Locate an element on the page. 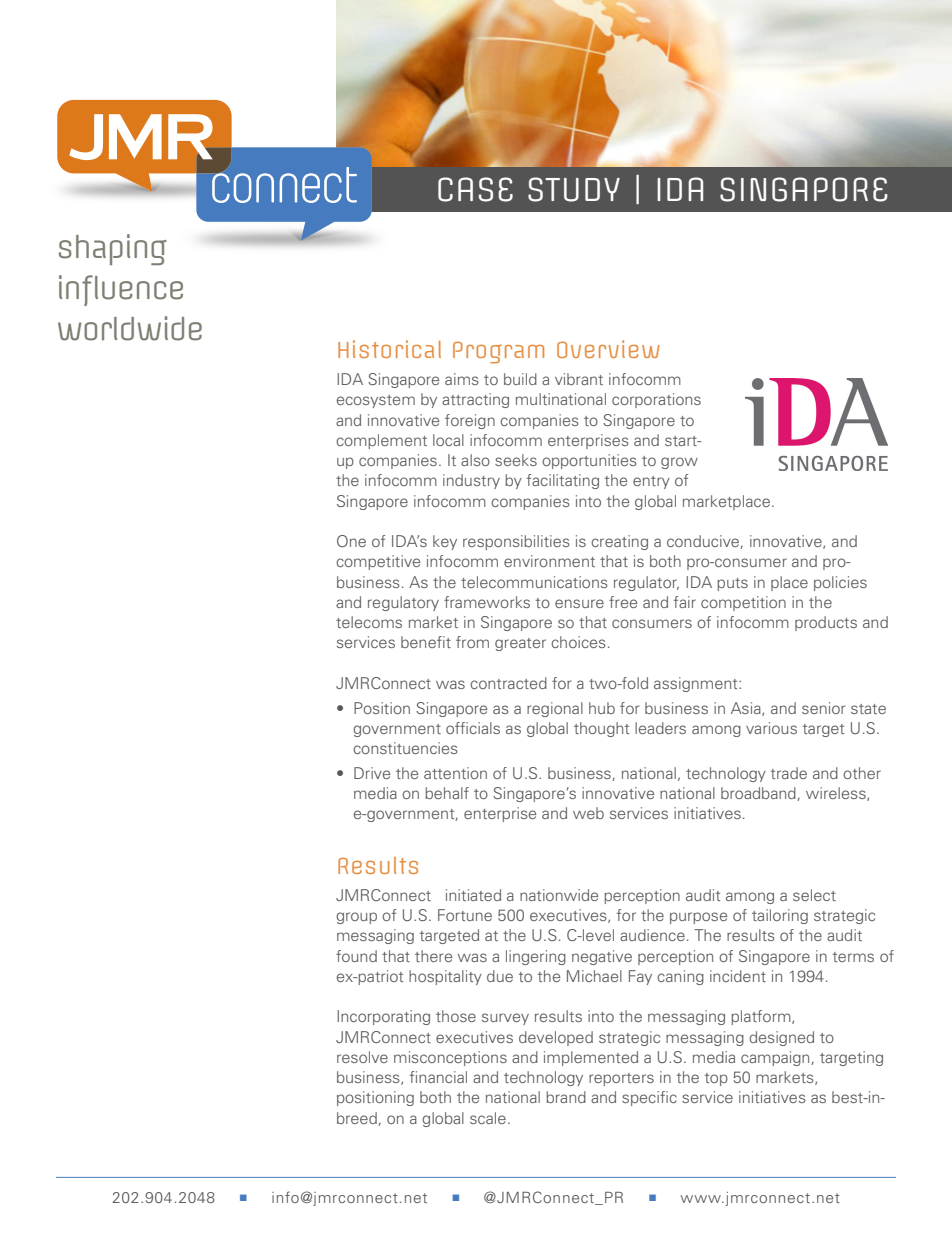  CASE is located at coordinates (475, 189).
